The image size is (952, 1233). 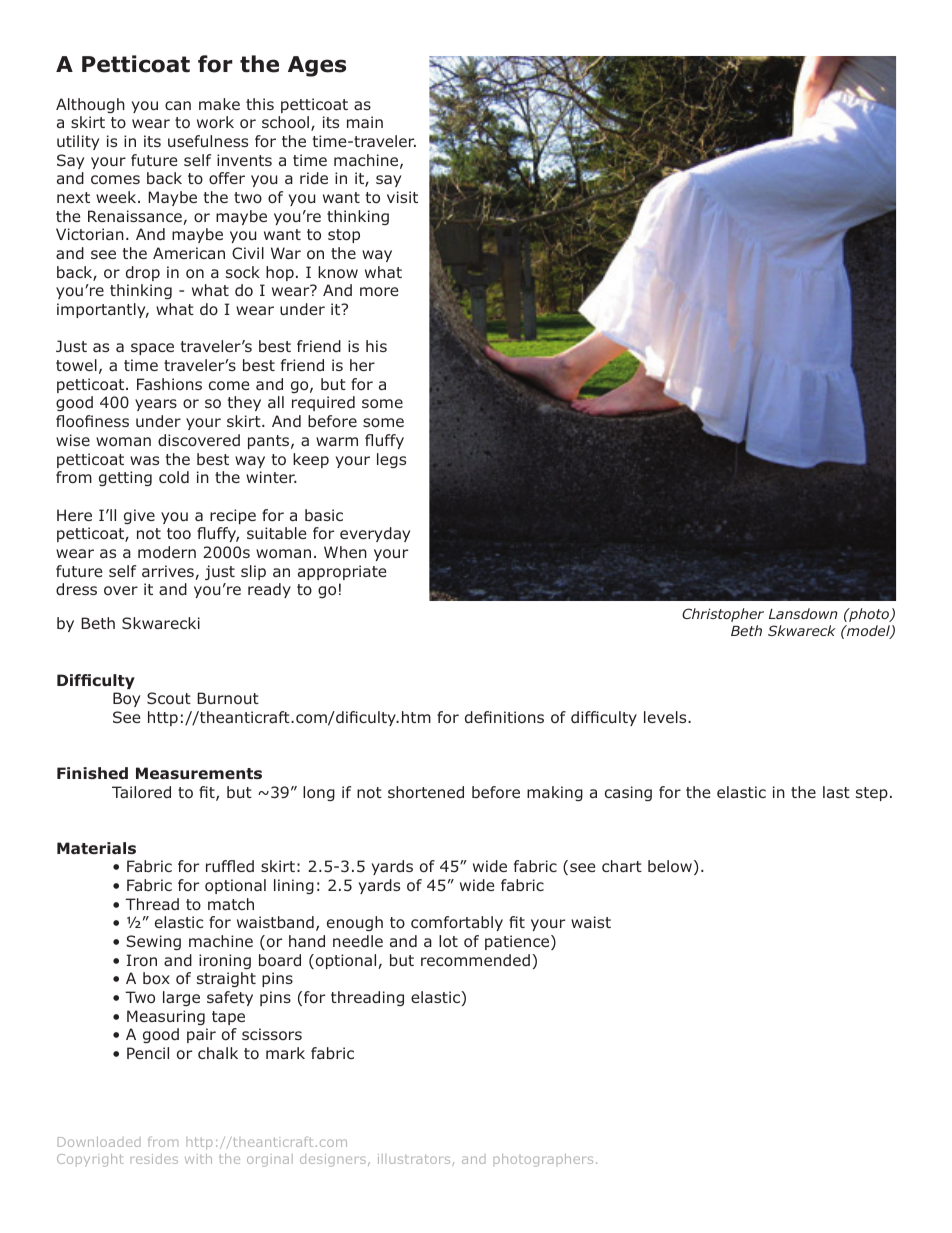 What do you see at coordinates (219, 104) in the page?
I see `make` at bounding box center [219, 104].
